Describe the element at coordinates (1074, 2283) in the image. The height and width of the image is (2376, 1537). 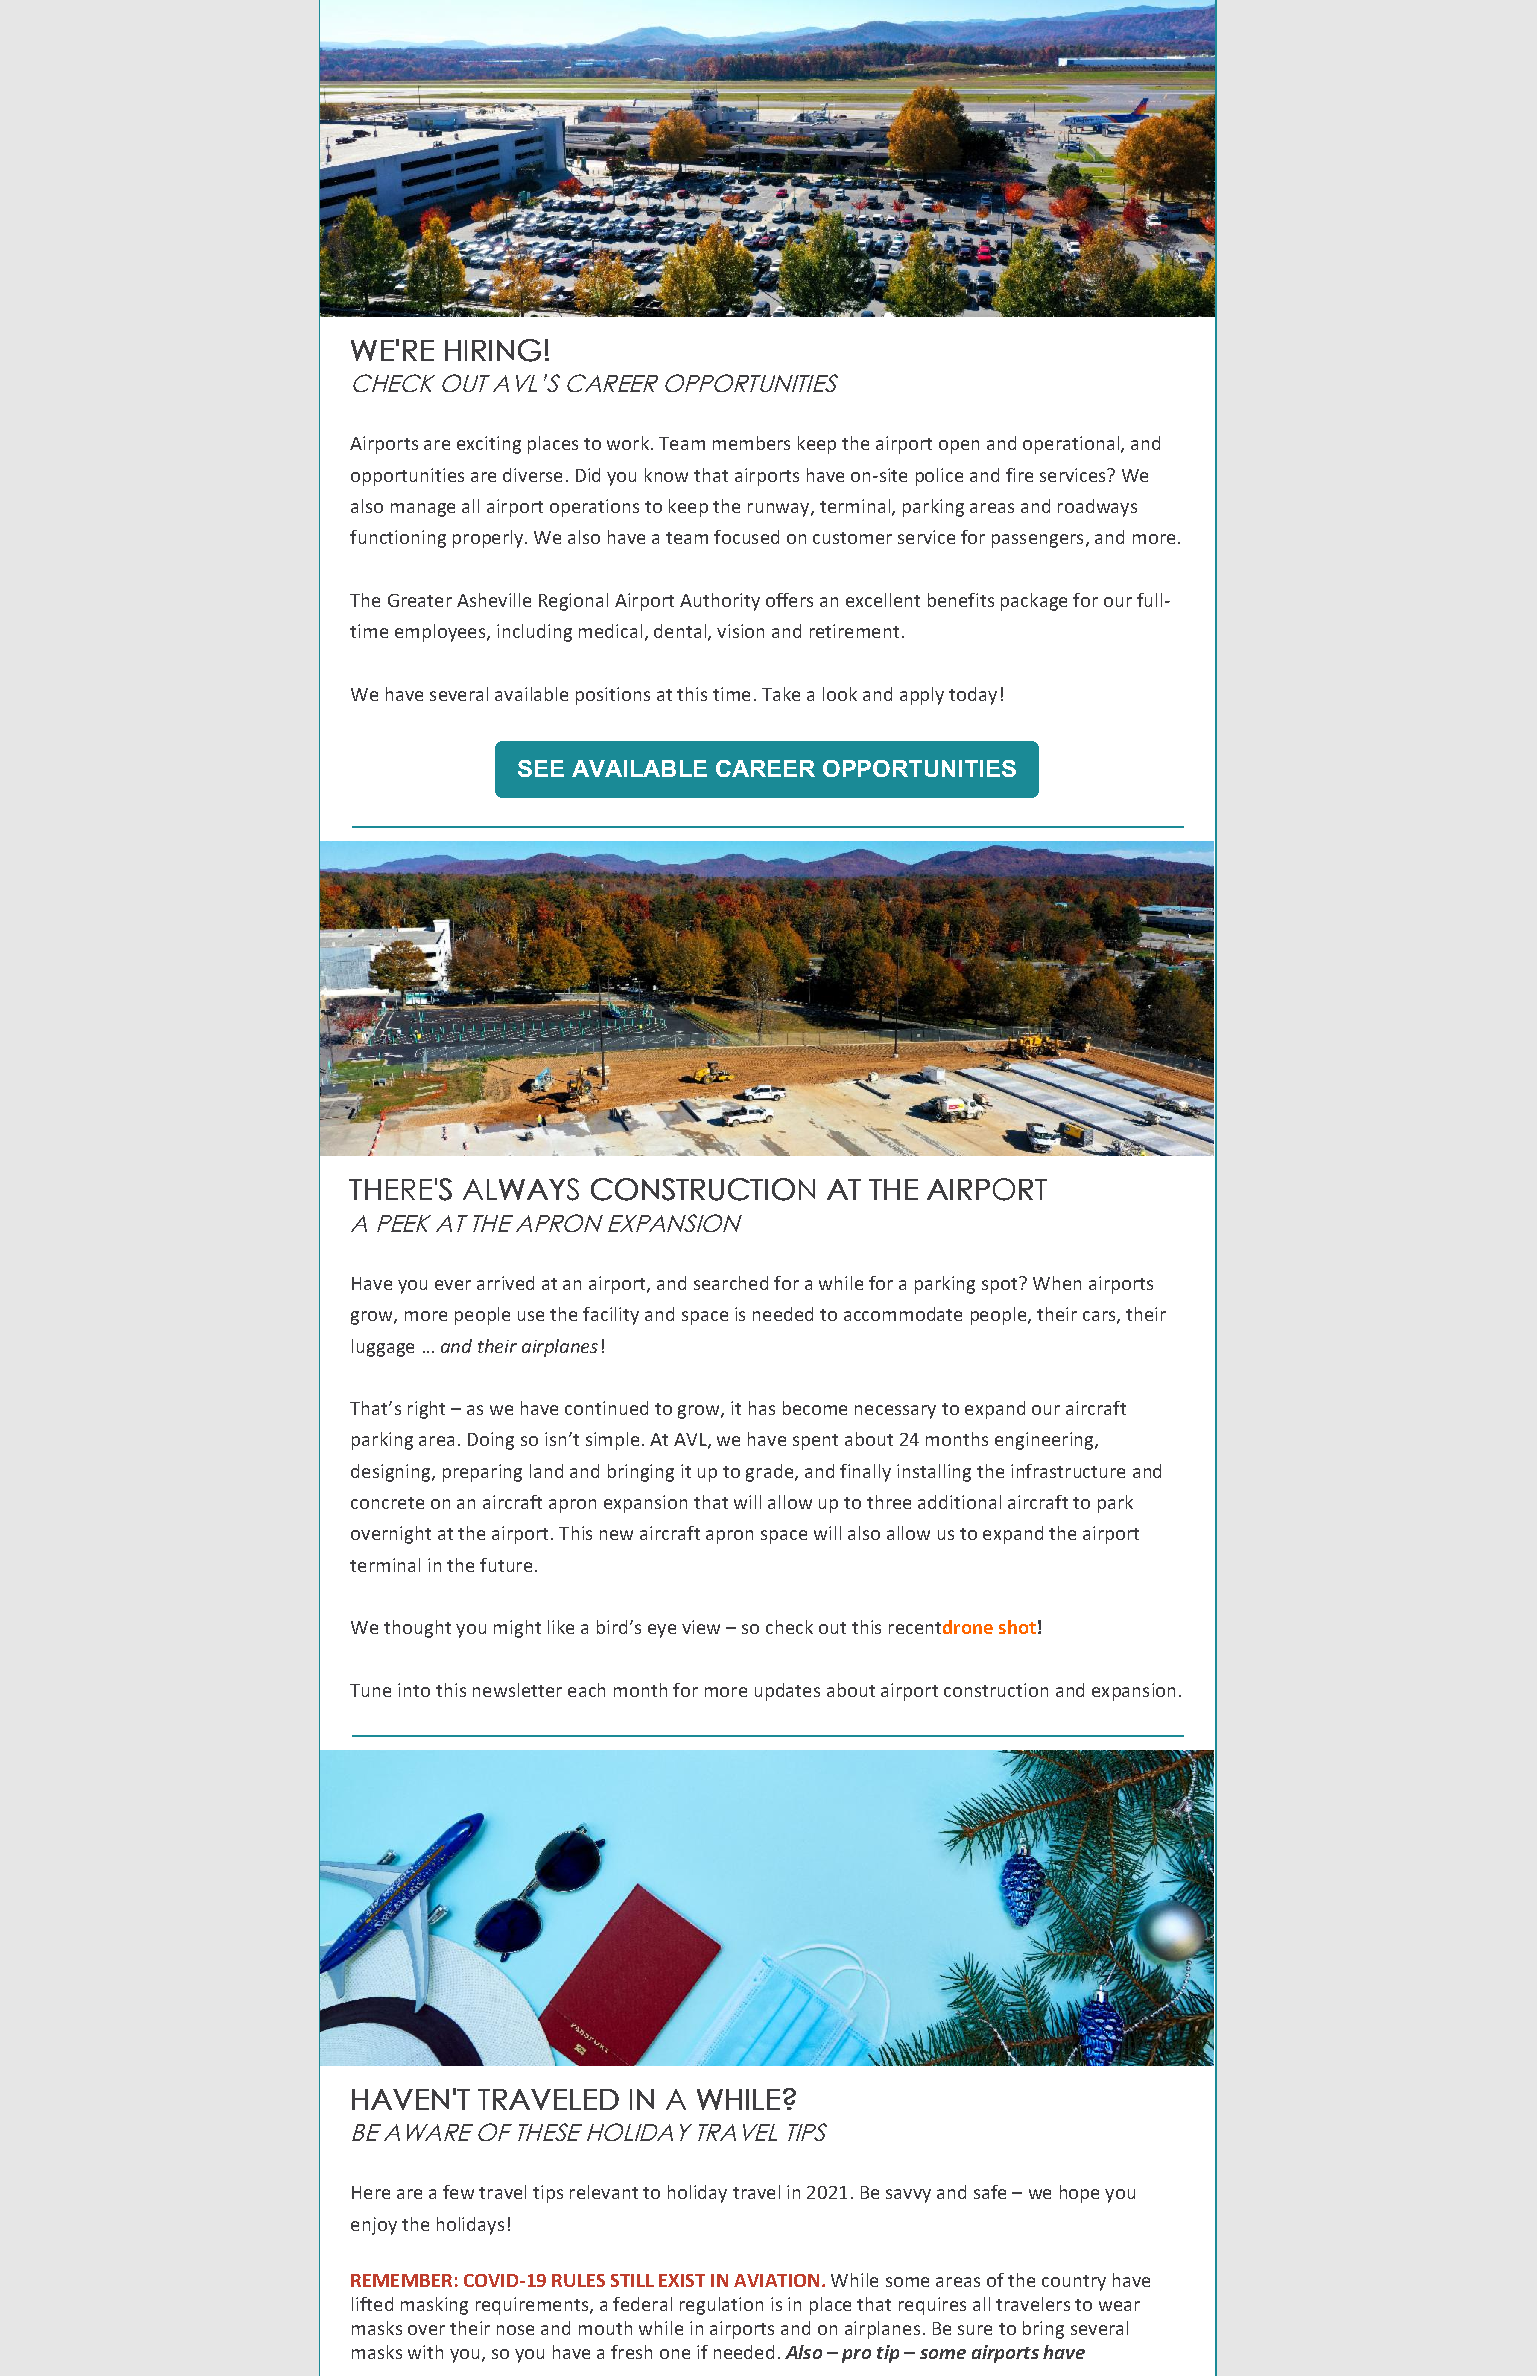
I see `country` at that location.
